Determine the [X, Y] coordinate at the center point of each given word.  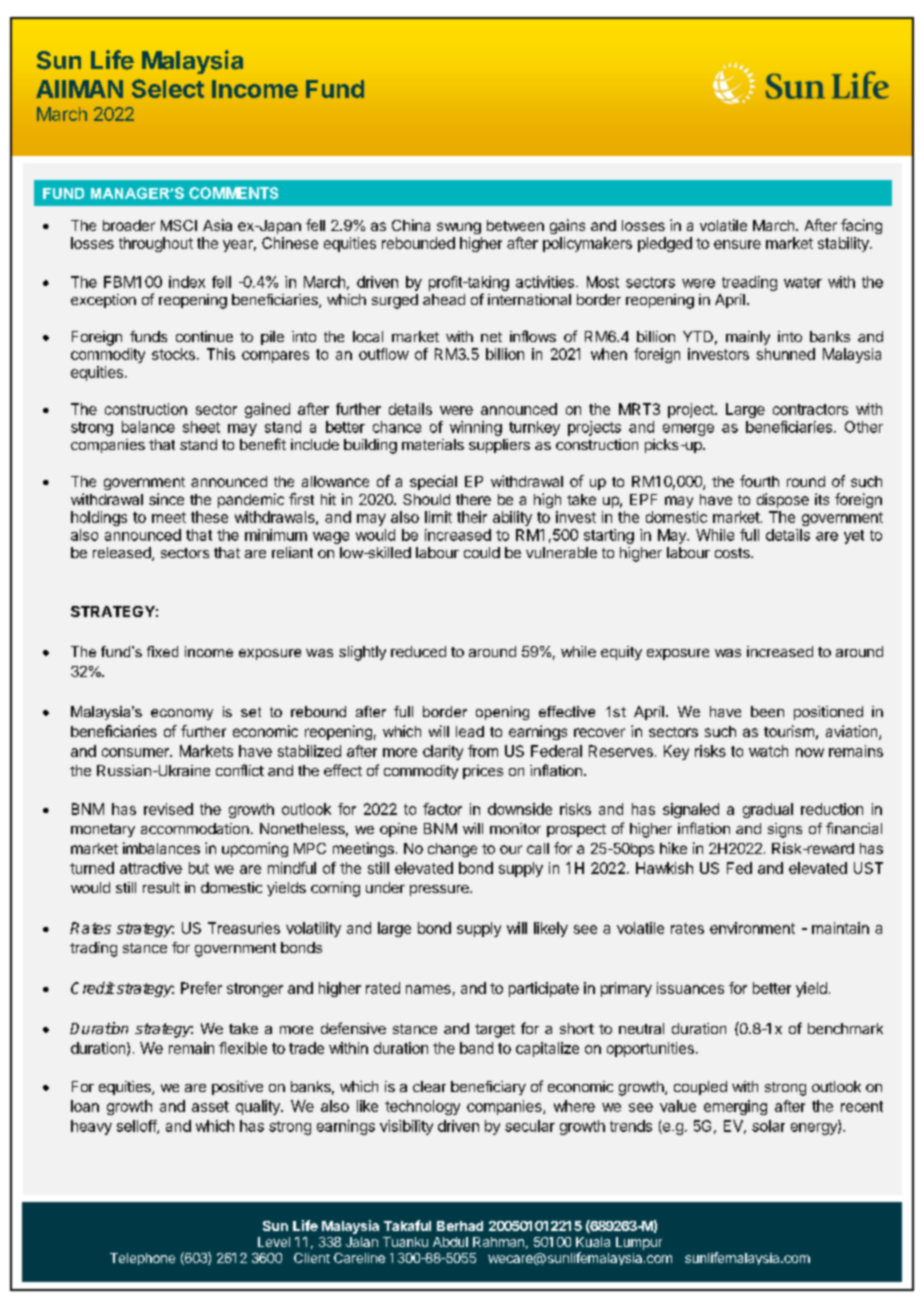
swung [459, 228]
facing [861, 226]
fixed [162, 651]
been [767, 711]
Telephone [142, 1259]
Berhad [460, 1226]
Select [168, 88]
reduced [418, 651]
